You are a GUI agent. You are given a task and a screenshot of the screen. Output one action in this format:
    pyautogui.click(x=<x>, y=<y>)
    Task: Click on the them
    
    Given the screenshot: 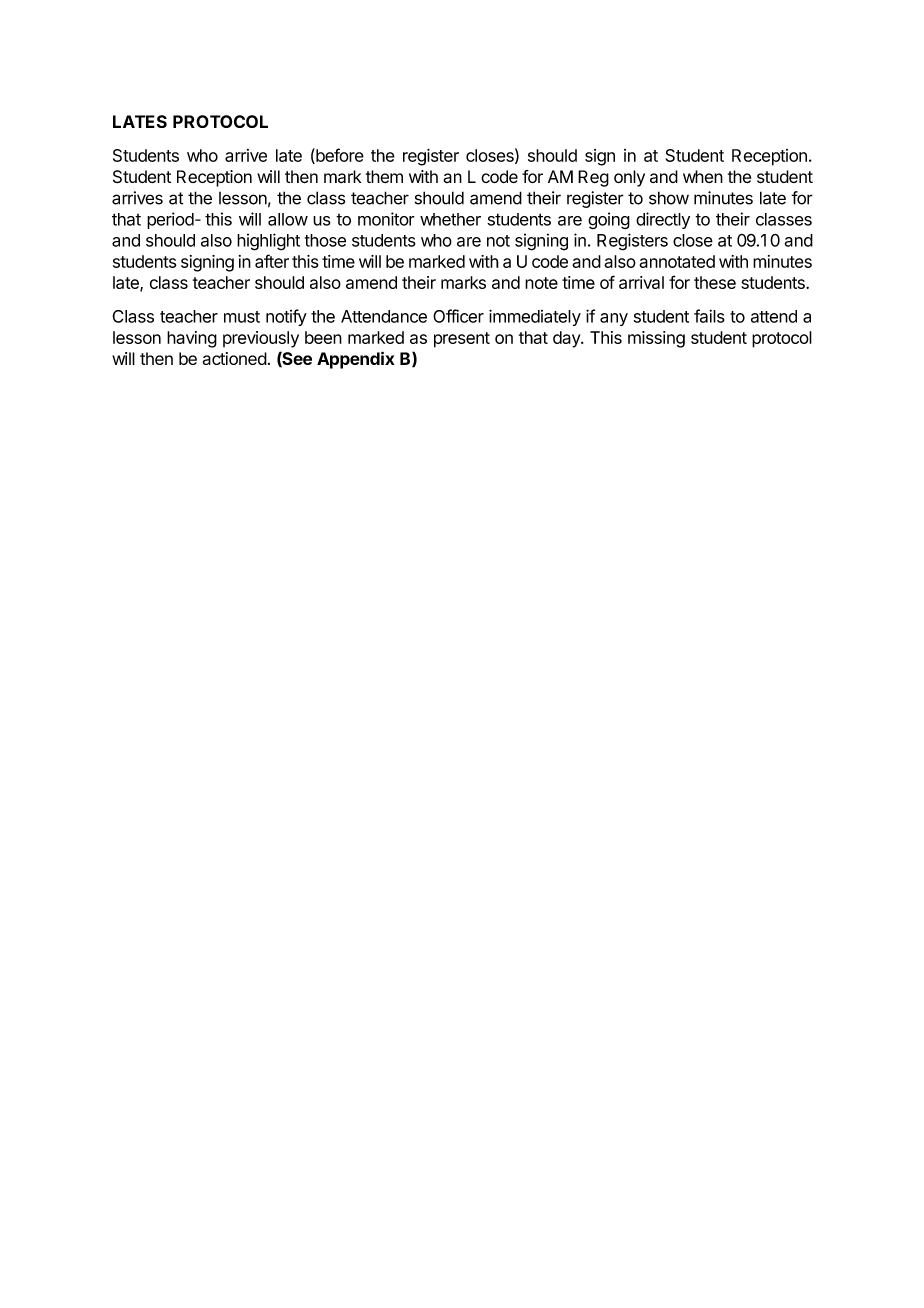 What is the action you would take?
    pyautogui.click(x=384, y=176)
